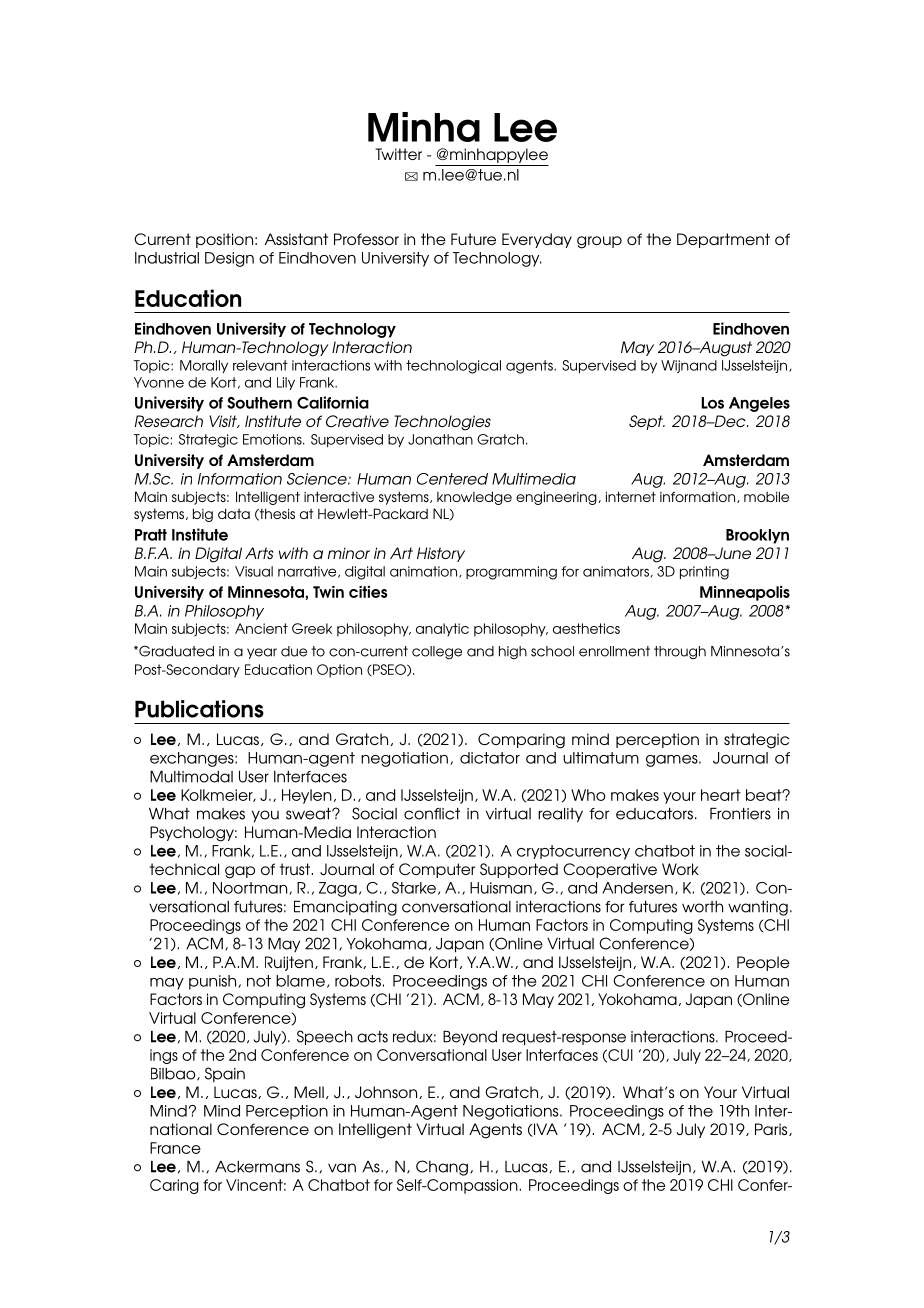  What do you see at coordinates (474, 498) in the screenshot?
I see `knowledge` at bounding box center [474, 498].
